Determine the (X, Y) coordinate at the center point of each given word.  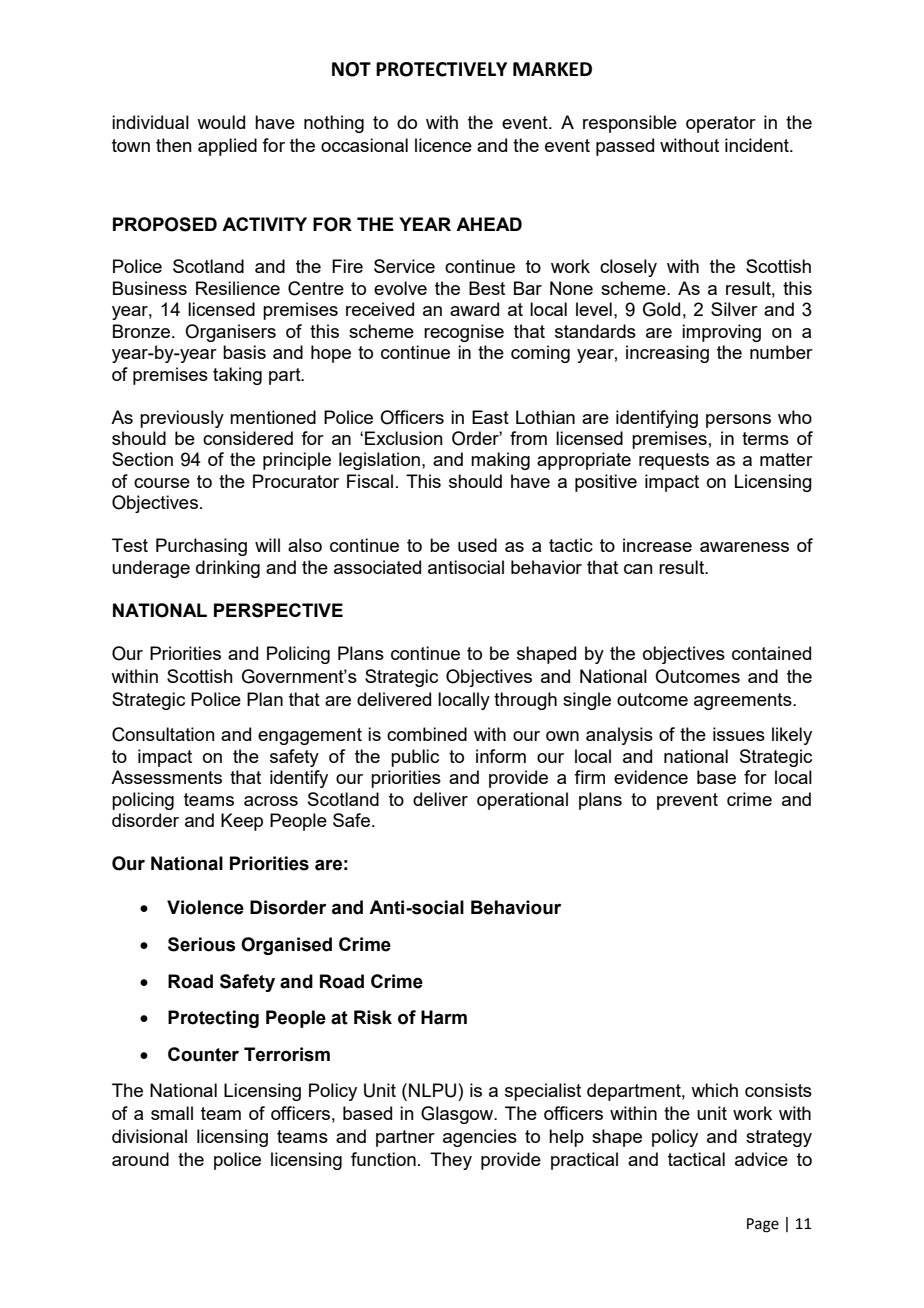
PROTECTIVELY (441, 69)
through (525, 701)
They (451, 1161)
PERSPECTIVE (278, 610)
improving (721, 333)
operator (721, 124)
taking (237, 376)
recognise (464, 333)
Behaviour (516, 907)
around (140, 1159)
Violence (205, 907)
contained (771, 653)
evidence (651, 777)
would (221, 122)
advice (761, 1159)
